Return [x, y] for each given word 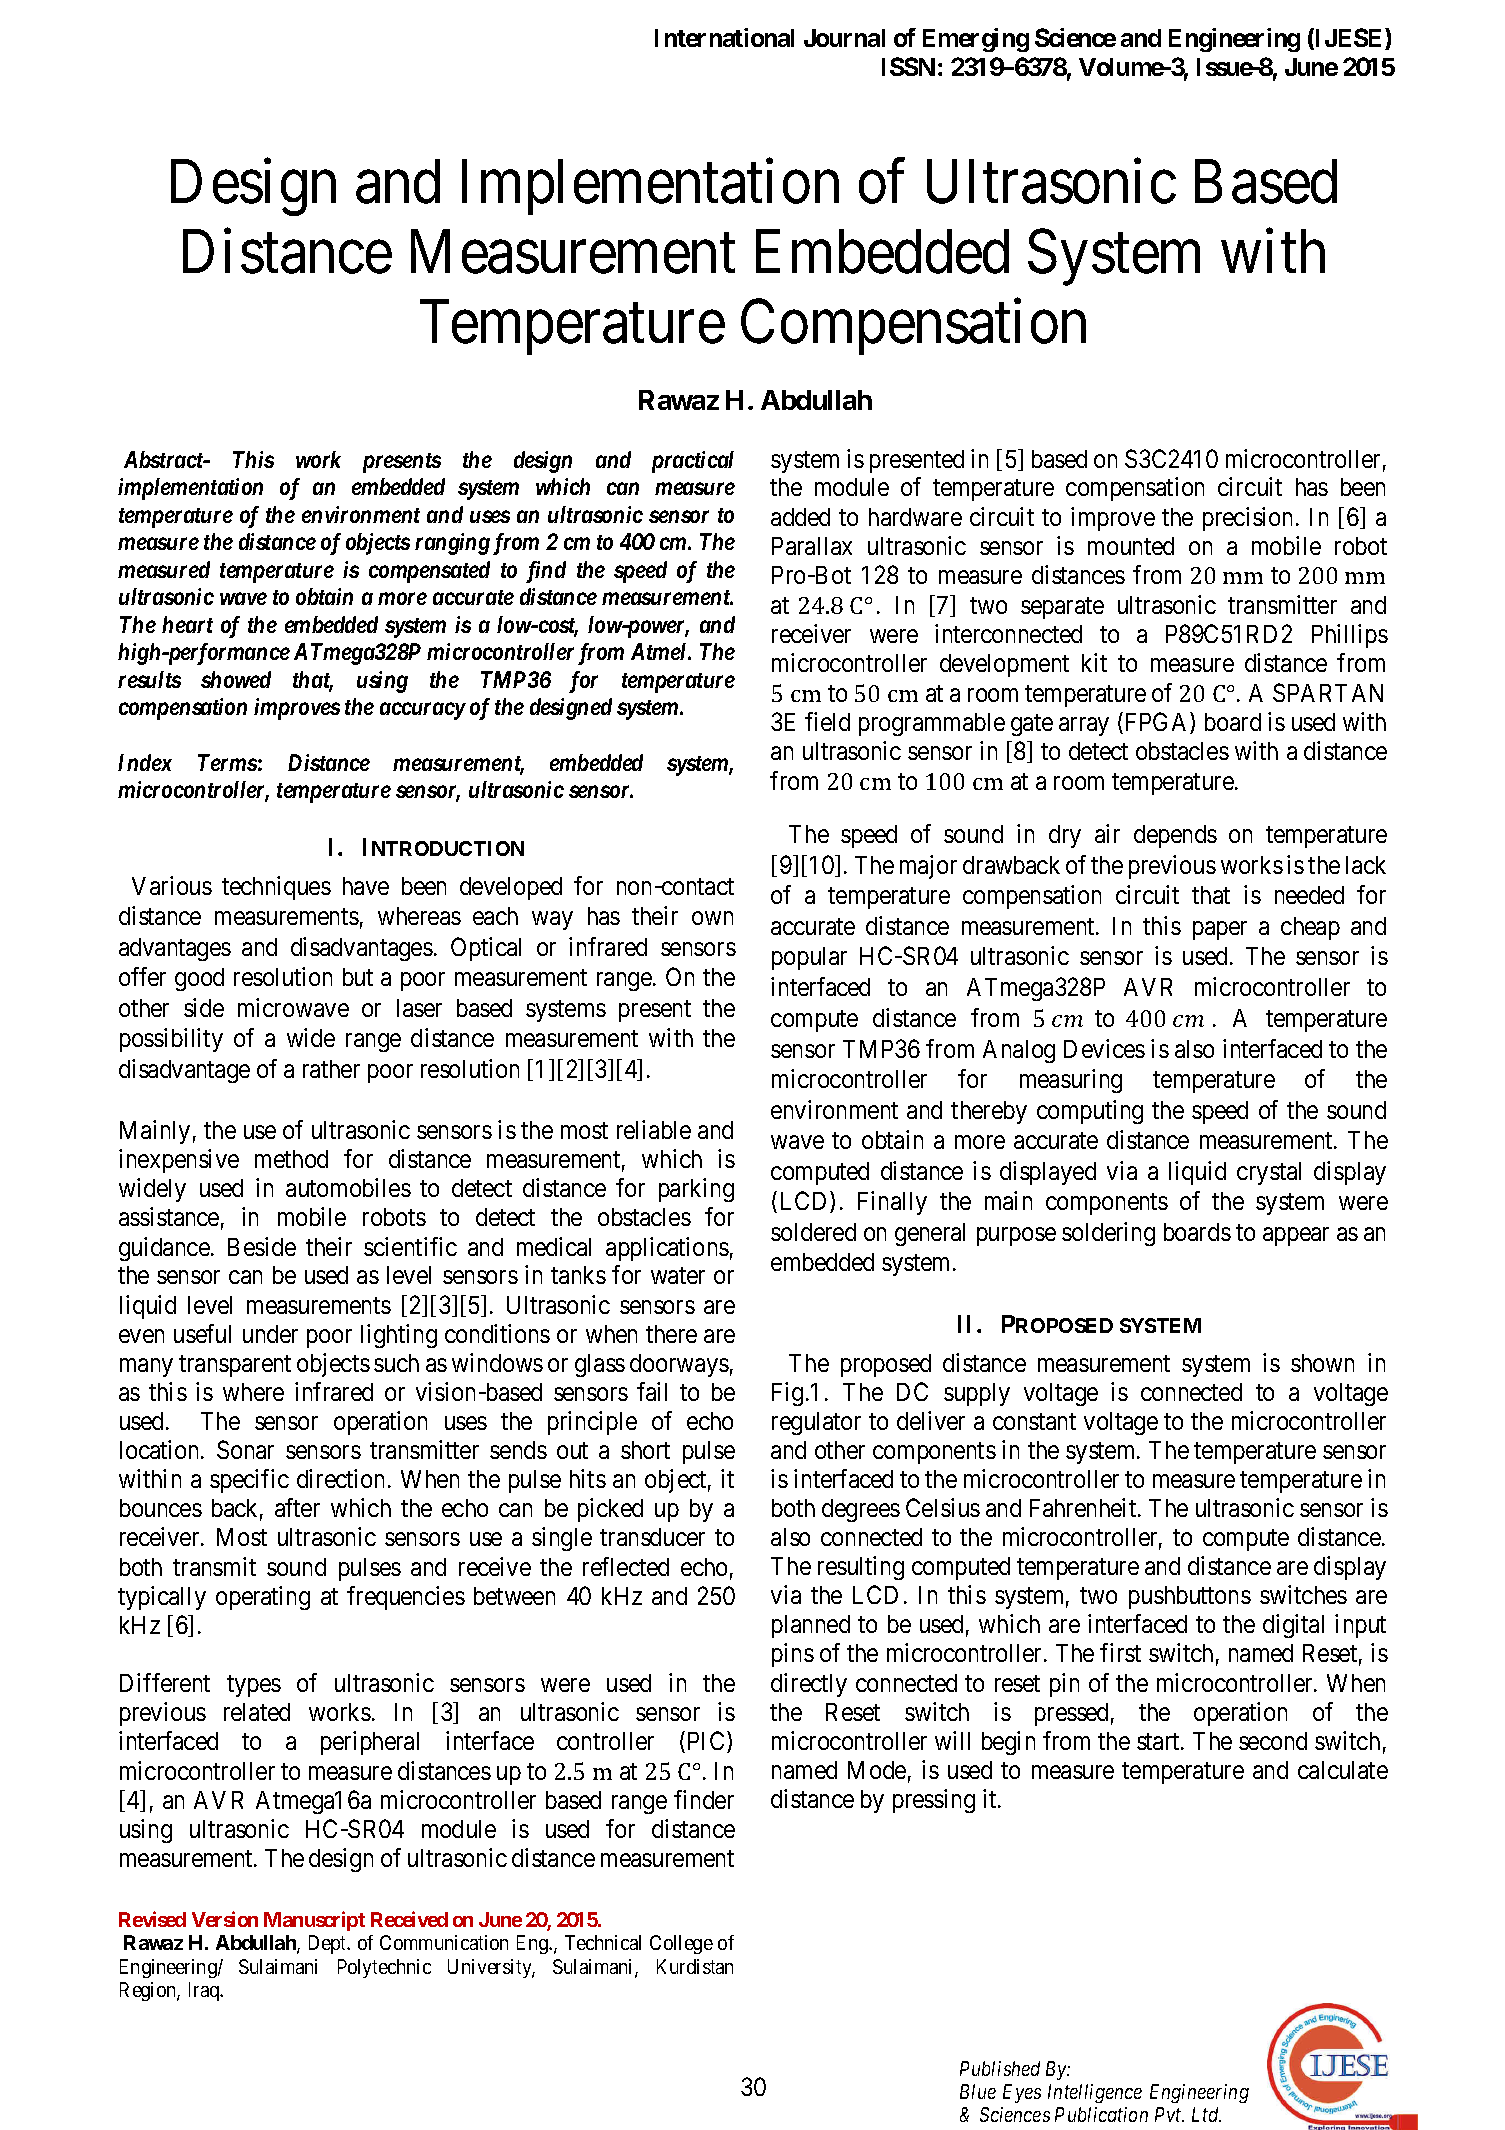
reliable [654, 1129]
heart [187, 624]
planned [811, 1626]
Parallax [812, 546]
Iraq [205, 1991]
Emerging [976, 40]
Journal [844, 38]
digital [1293, 1626]
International [724, 37]
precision [1247, 519]
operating [263, 1598]
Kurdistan [695, 1966]
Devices [1104, 1048]
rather [331, 1069]
